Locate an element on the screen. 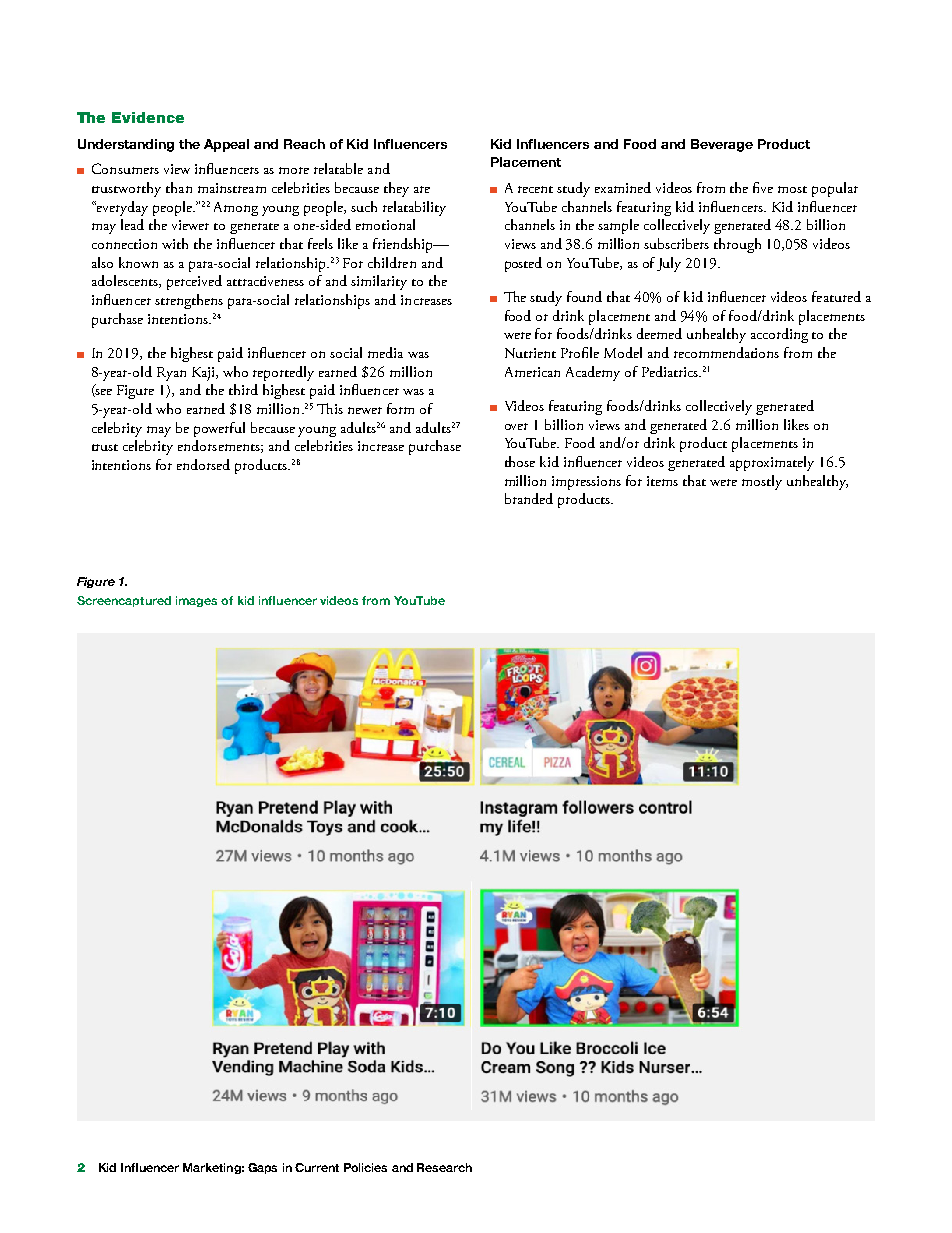 This screenshot has width=952, height=1233. over is located at coordinates (516, 426).
